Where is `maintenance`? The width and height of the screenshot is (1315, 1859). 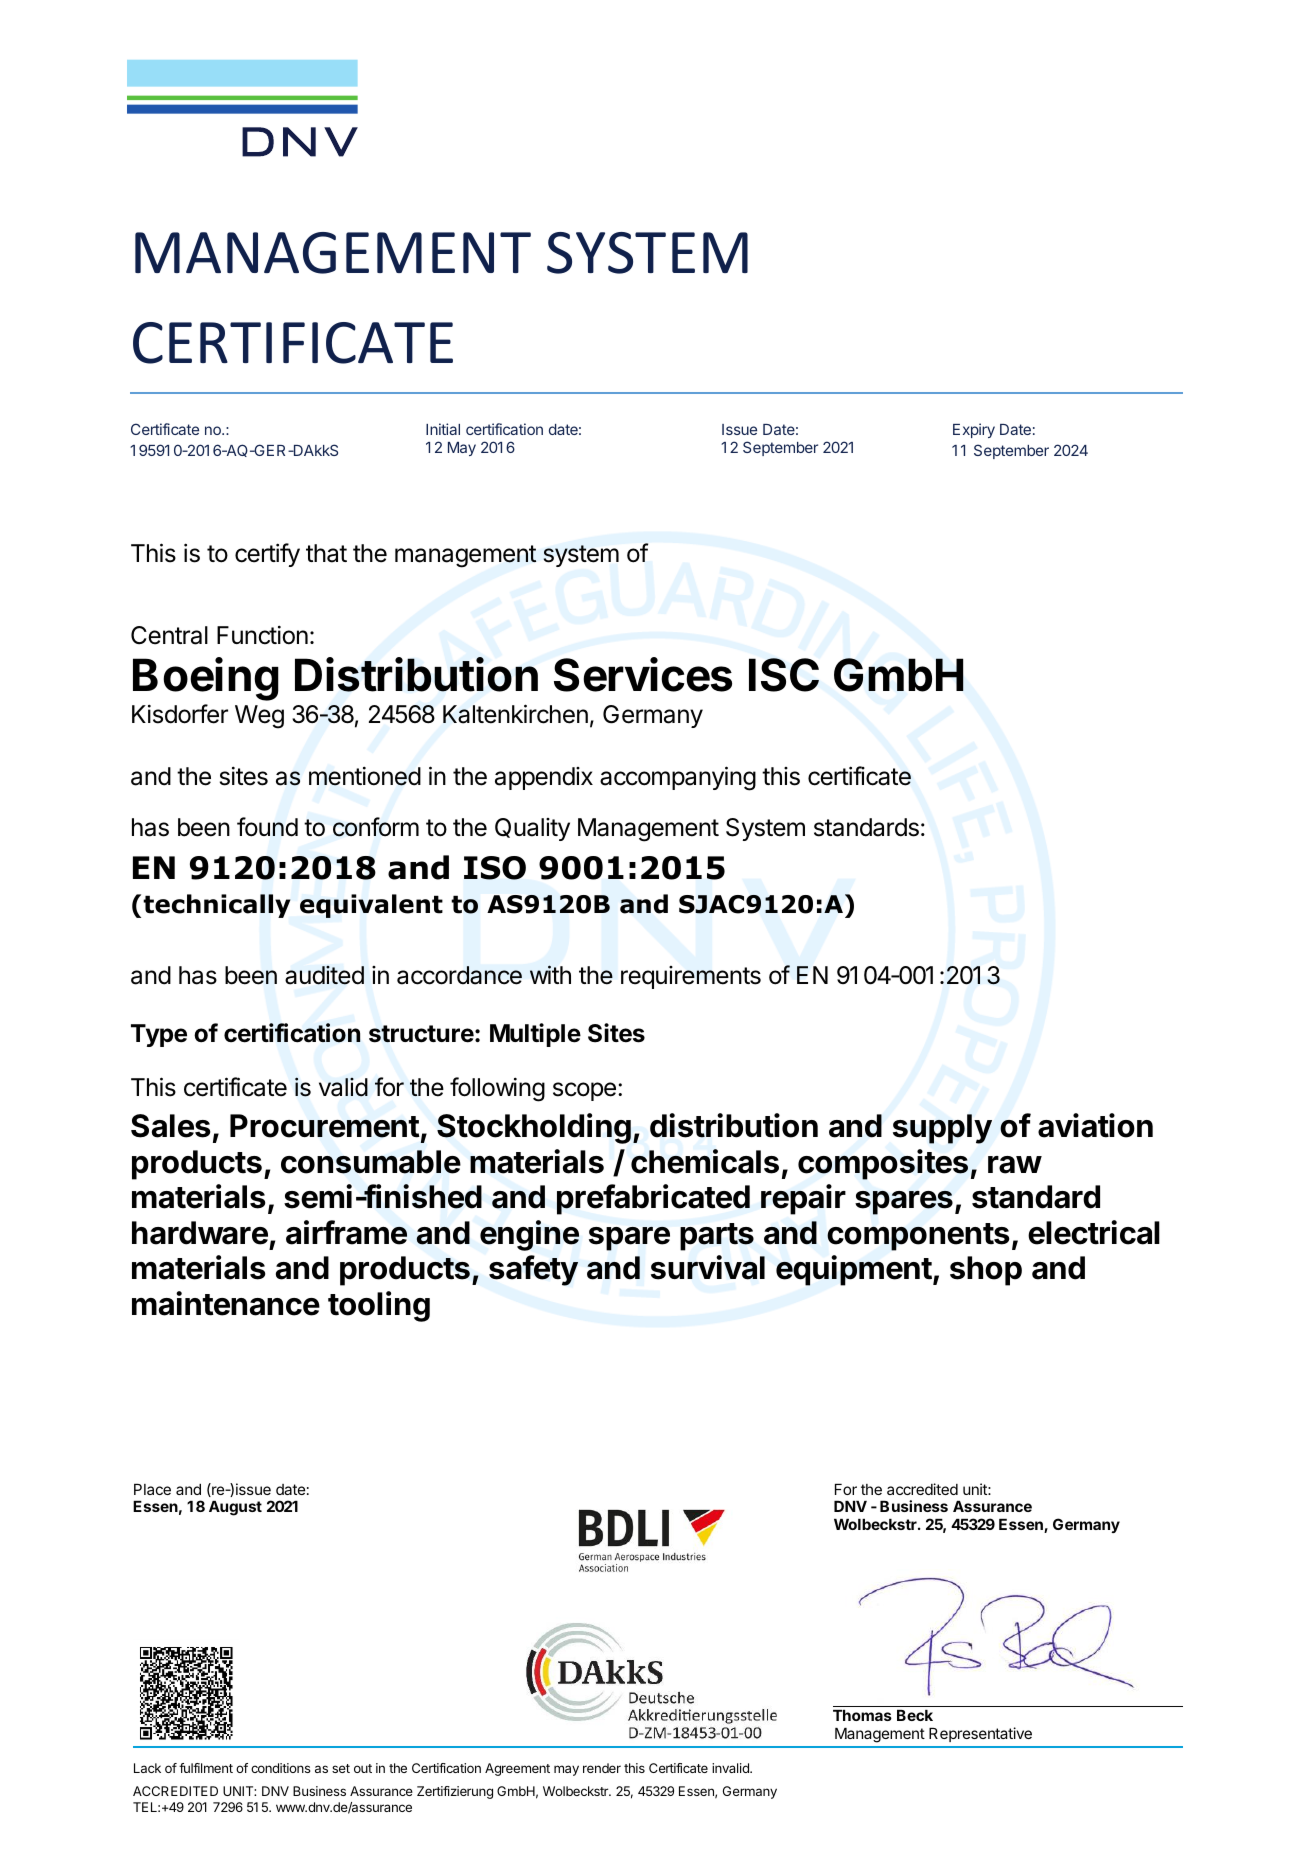 maintenance is located at coordinates (226, 1303).
